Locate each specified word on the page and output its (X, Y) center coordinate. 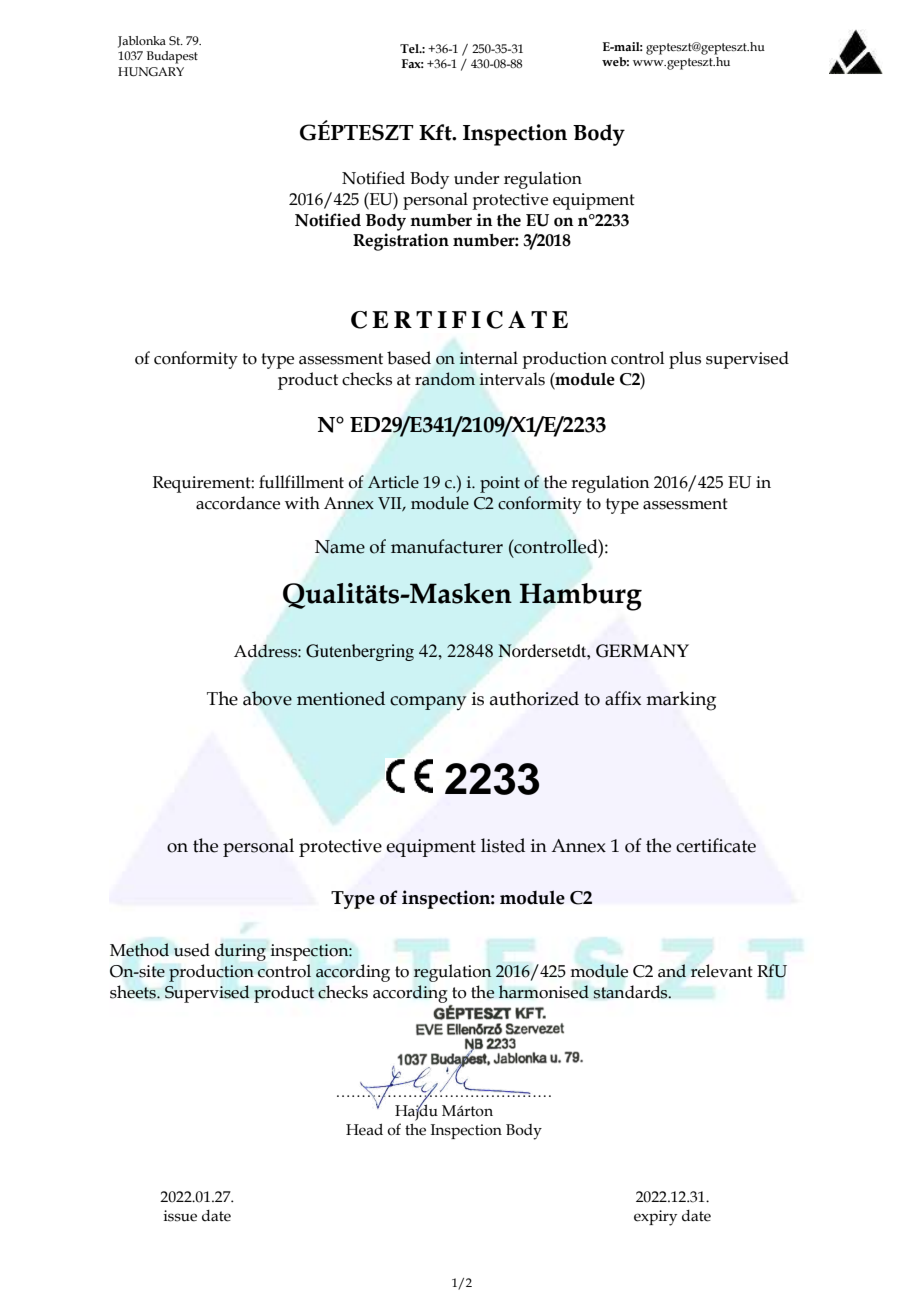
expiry (655, 1218)
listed (503, 845)
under (476, 178)
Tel (410, 48)
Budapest (172, 57)
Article (393, 482)
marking (681, 701)
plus (685, 360)
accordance (238, 503)
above (267, 698)
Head (364, 1130)
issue (180, 1216)
